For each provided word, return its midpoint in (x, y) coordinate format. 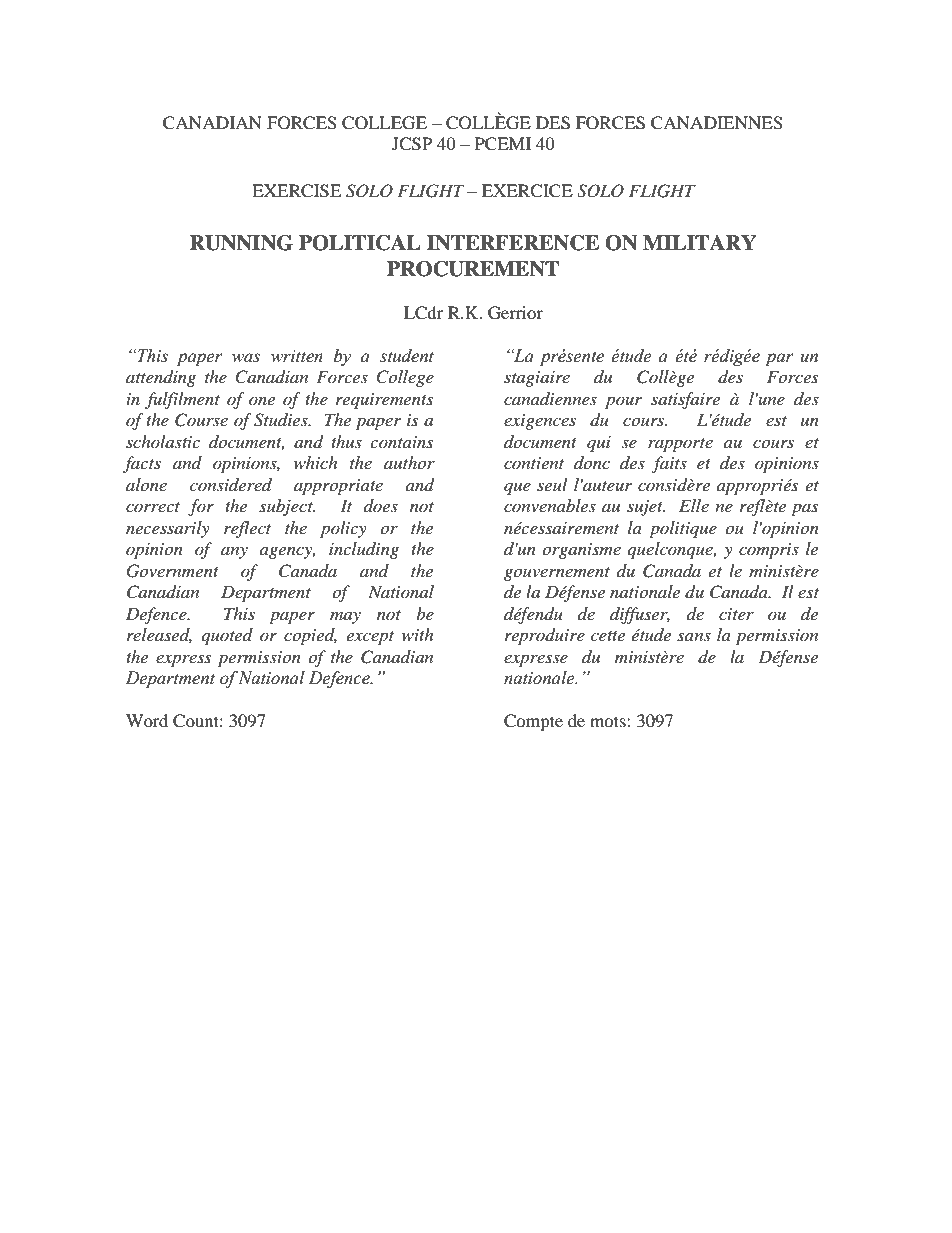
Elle (694, 505)
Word (147, 720)
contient (534, 463)
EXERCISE (296, 191)
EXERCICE (527, 191)
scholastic (163, 441)
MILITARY (700, 242)
